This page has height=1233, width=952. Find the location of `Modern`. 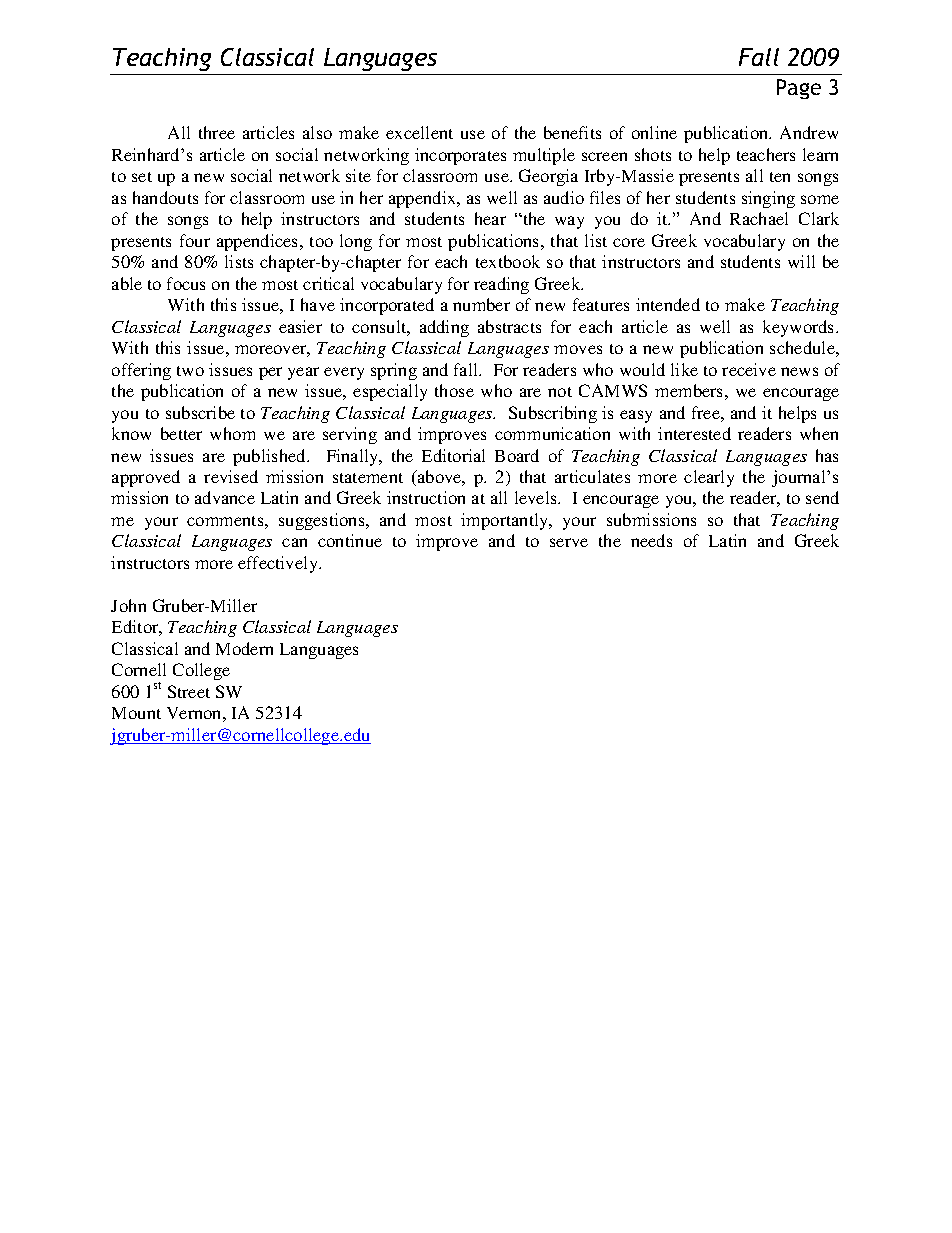

Modern is located at coordinates (244, 648).
